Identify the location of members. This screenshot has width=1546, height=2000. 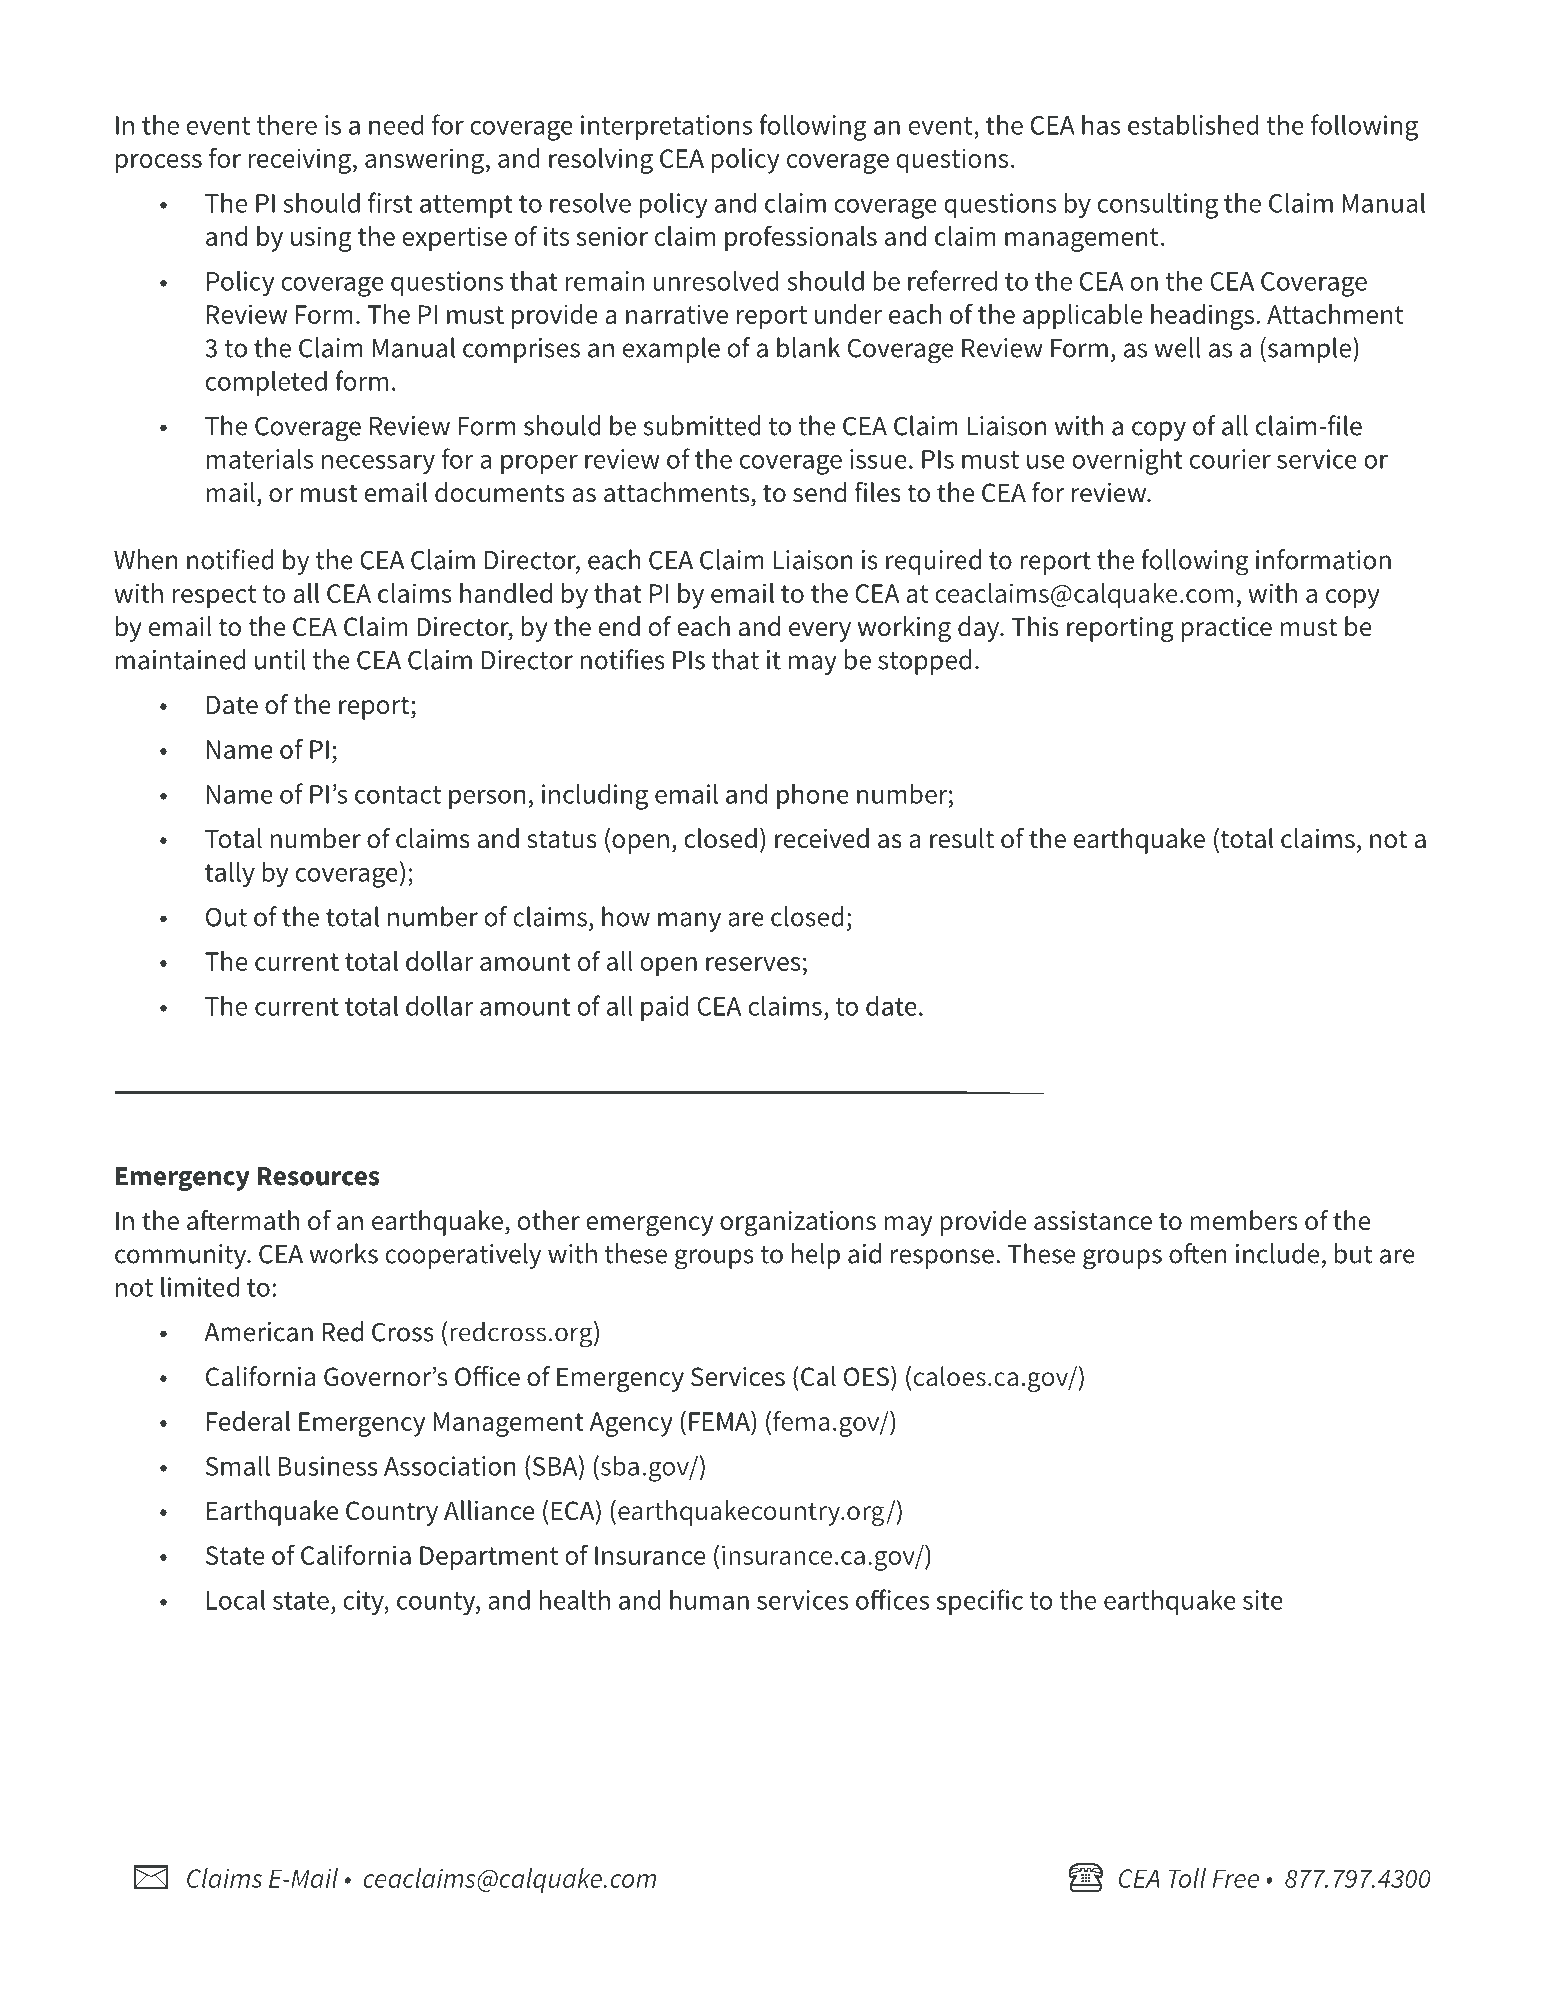
(1244, 1220).
